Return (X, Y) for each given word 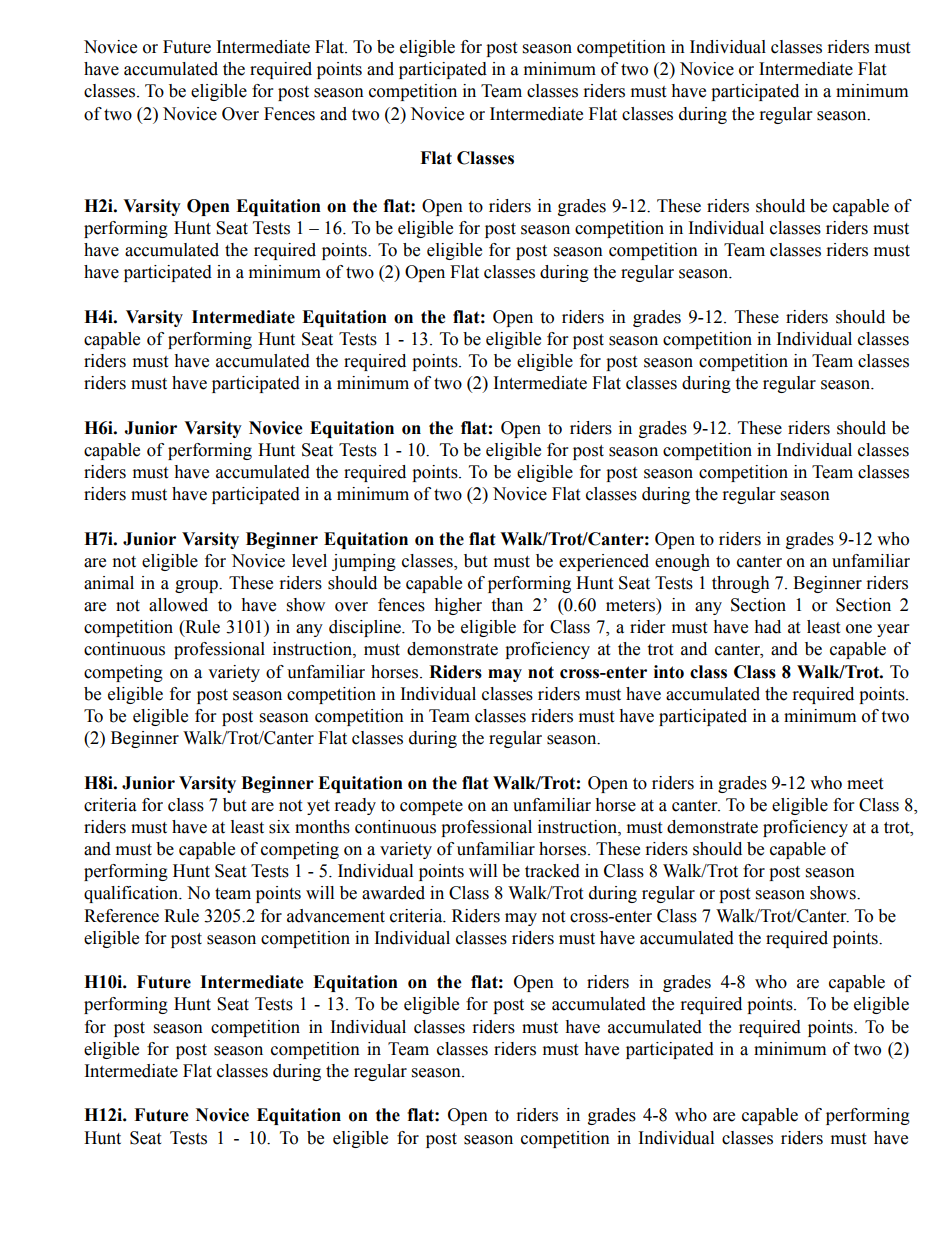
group (197, 586)
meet (865, 784)
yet (318, 807)
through (741, 584)
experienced (604, 562)
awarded (393, 893)
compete (431, 807)
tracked (552, 871)
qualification (132, 894)
